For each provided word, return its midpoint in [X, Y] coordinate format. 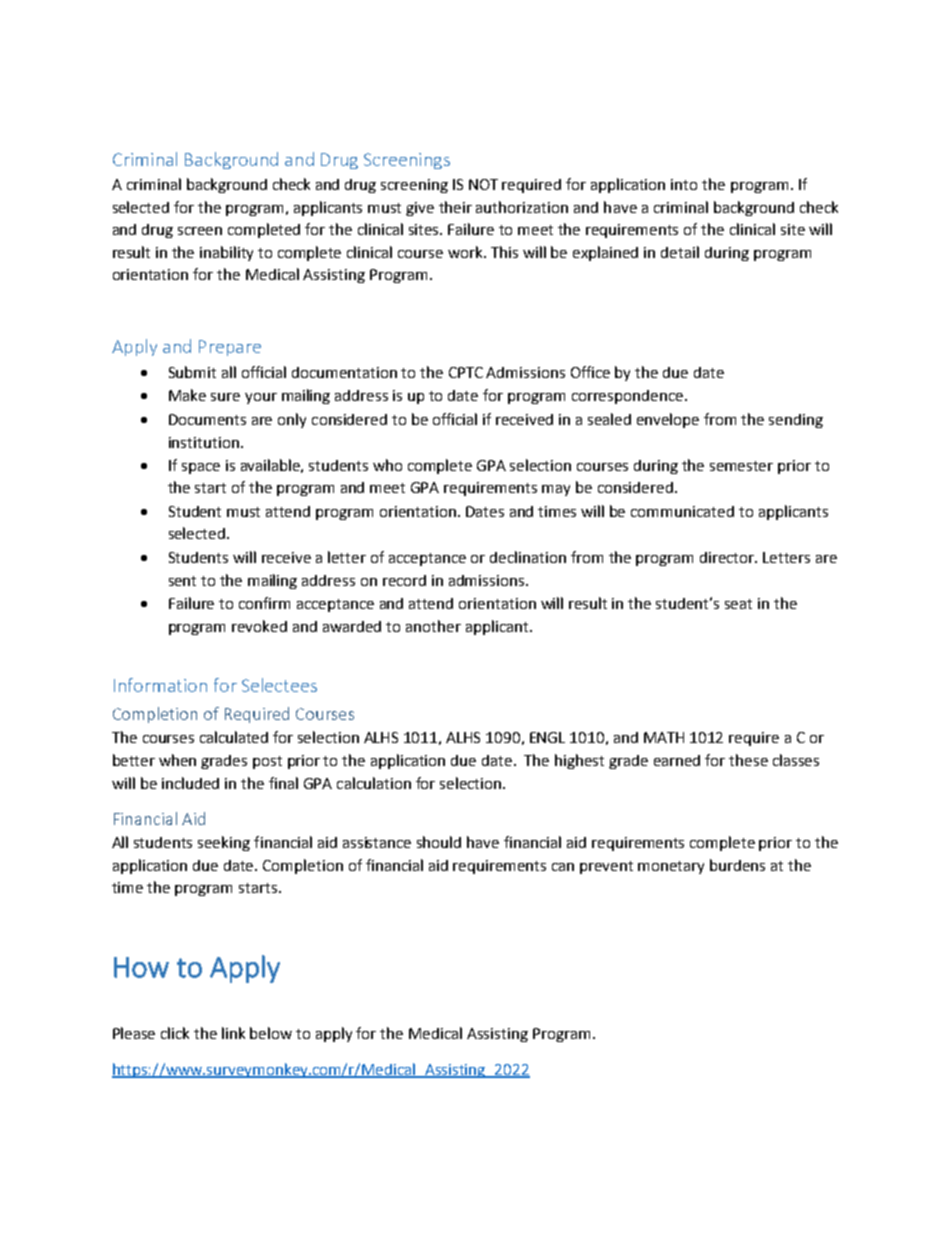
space [201, 468]
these [748, 760]
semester [741, 466]
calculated [234, 737]
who [387, 465]
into [684, 184]
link [233, 1033]
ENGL [547, 737]
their [455, 207]
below [271, 1033]
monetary [671, 867]
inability [226, 253]
